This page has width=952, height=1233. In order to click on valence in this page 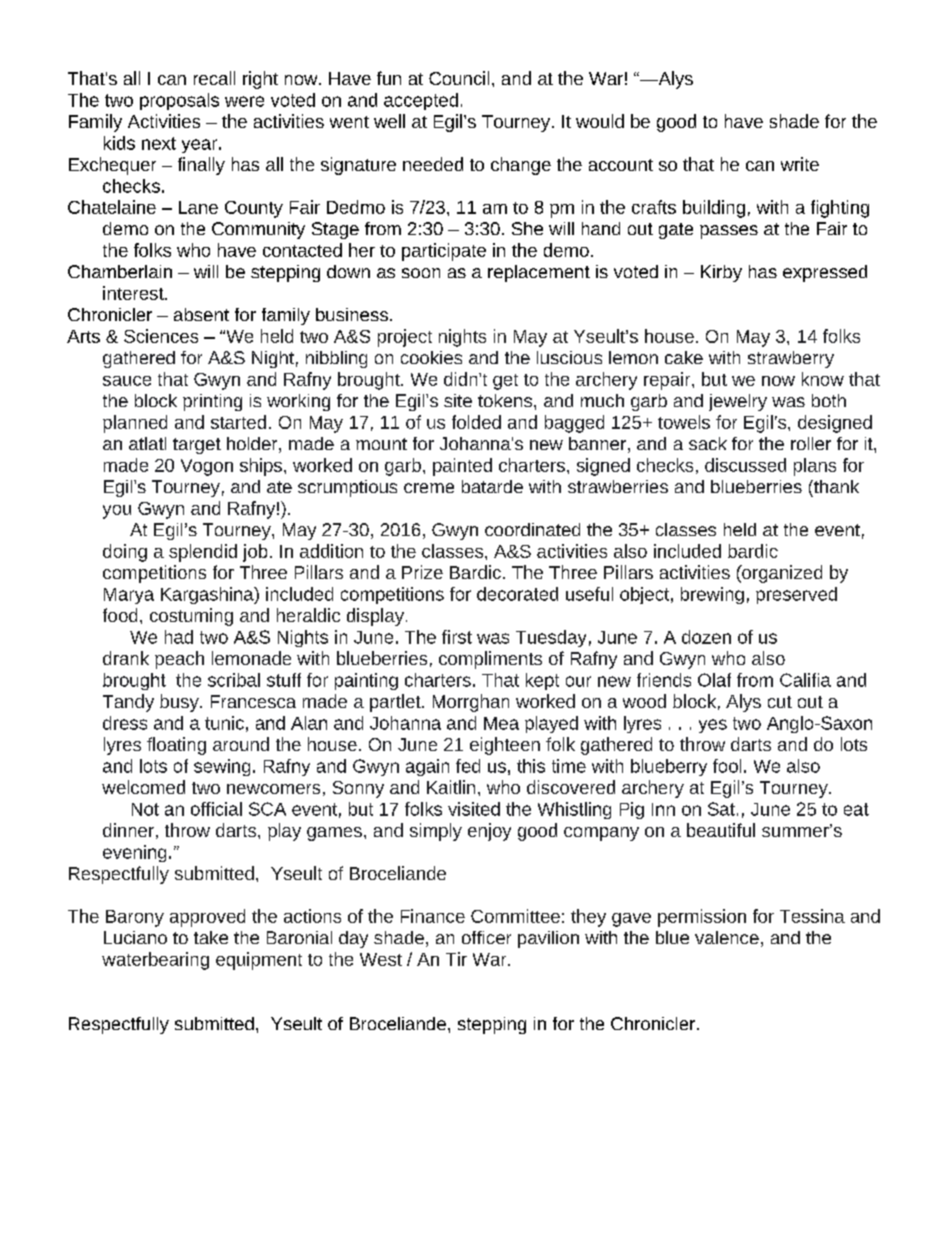, I will do `click(727, 937)`.
